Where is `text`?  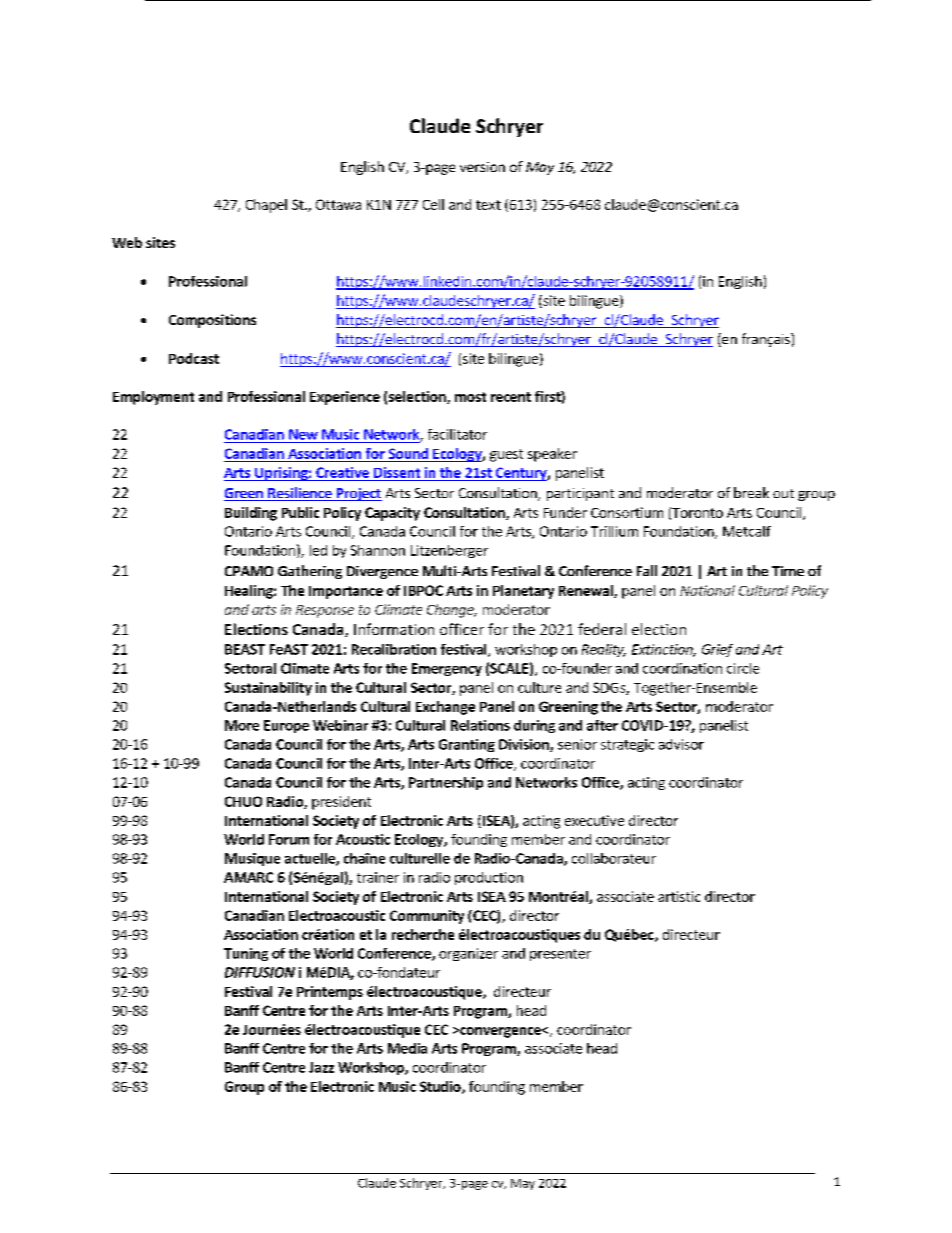
text is located at coordinates (488, 205).
